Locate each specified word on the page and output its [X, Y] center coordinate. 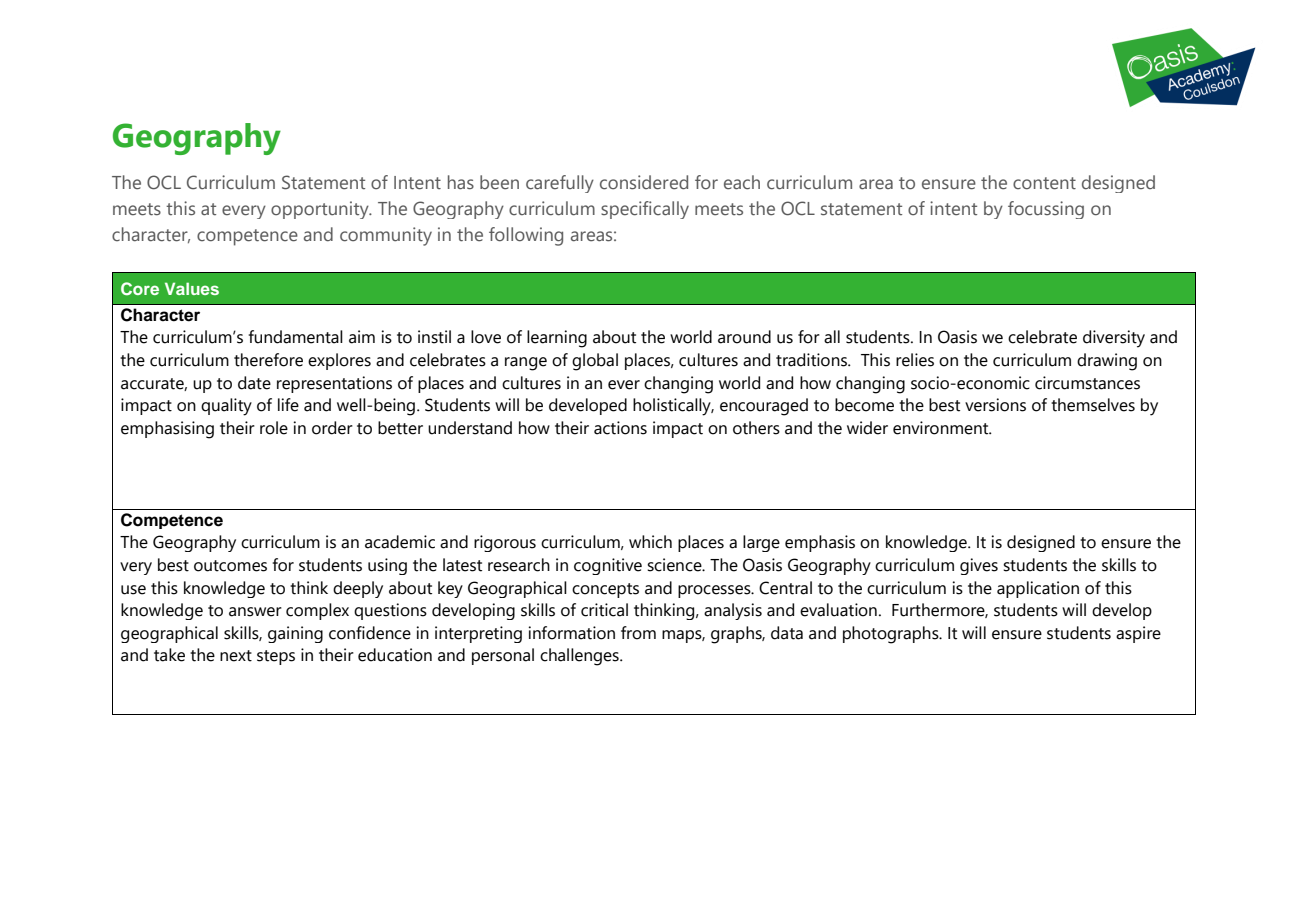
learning [557, 339]
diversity [1114, 339]
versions [995, 405]
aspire [1138, 634]
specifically [645, 210]
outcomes [230, 566]
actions [620, 428]
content [1044, 183]
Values [192, 288]
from [638, 633]
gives [979, 566]
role [274, 428]
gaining [295, 634]
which [650, 542]
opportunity [321, 210]
